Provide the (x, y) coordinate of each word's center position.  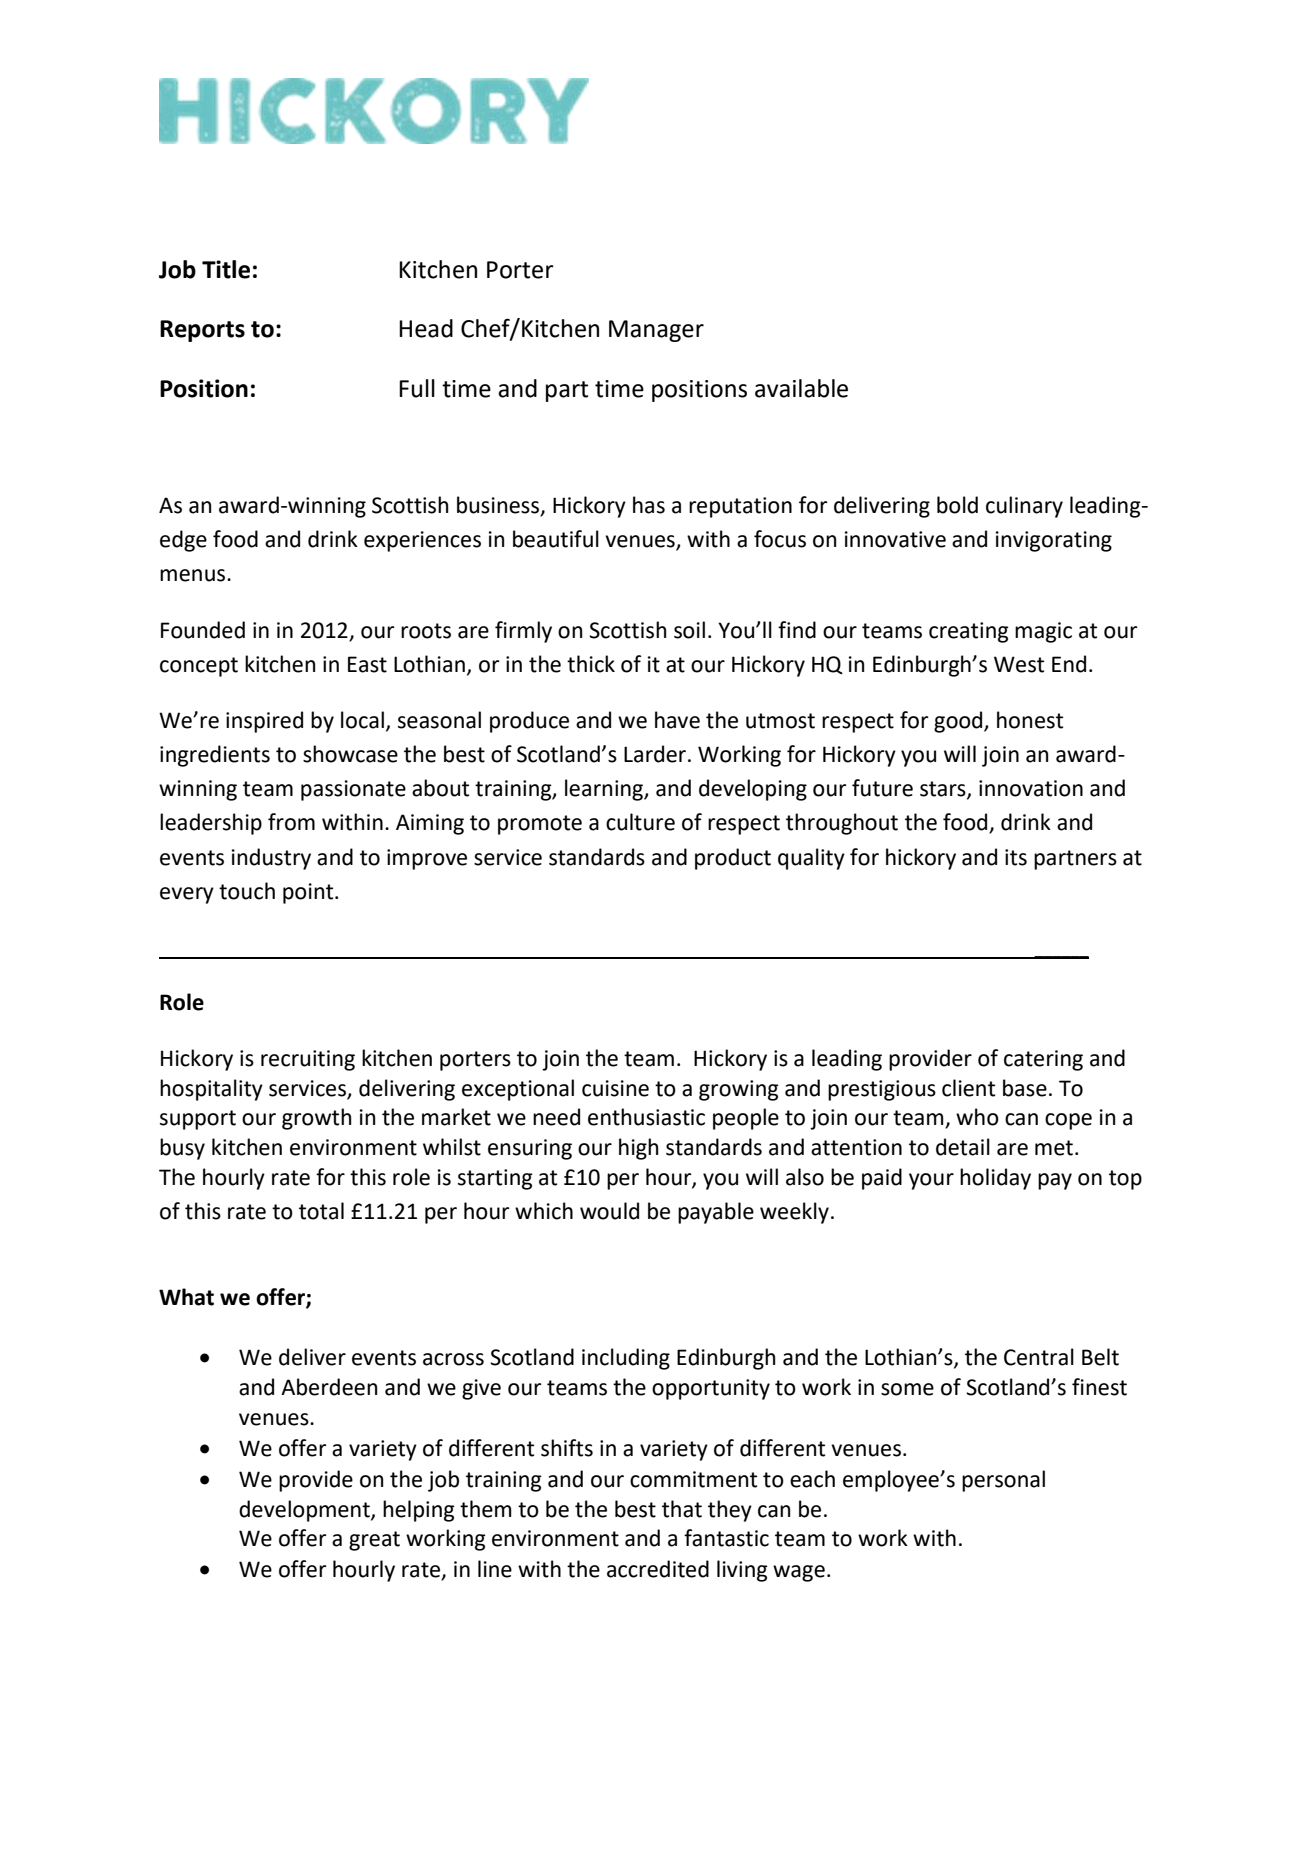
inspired (264, 722)
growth (316, 1119)
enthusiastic (646, 1117)
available (801, 388)
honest (1030, 720)
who (977, 1117)
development (305, 1511)
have (677, 720)
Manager (656, 331)
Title (226, 269)
